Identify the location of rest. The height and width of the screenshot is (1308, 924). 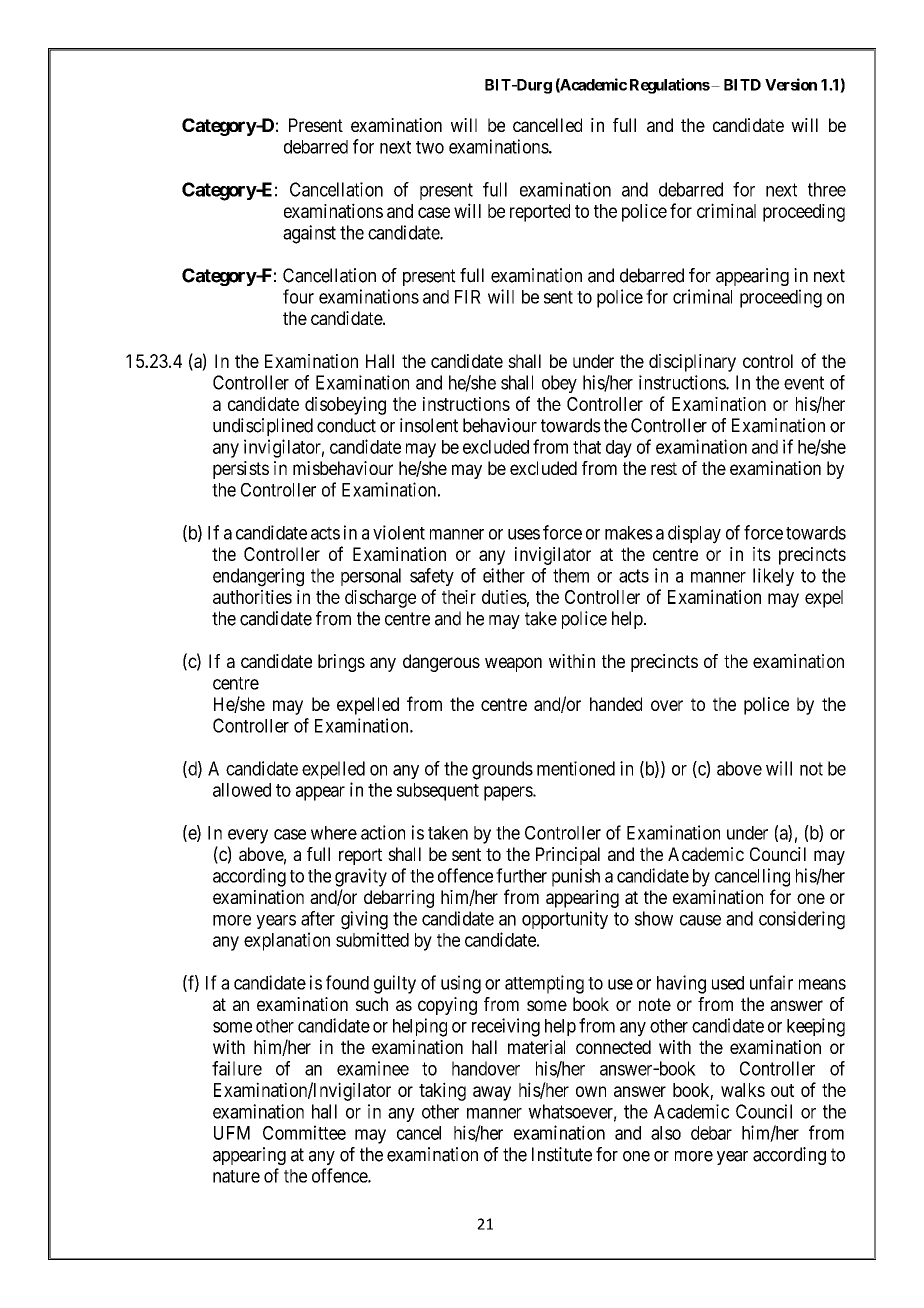
(664, 468).
